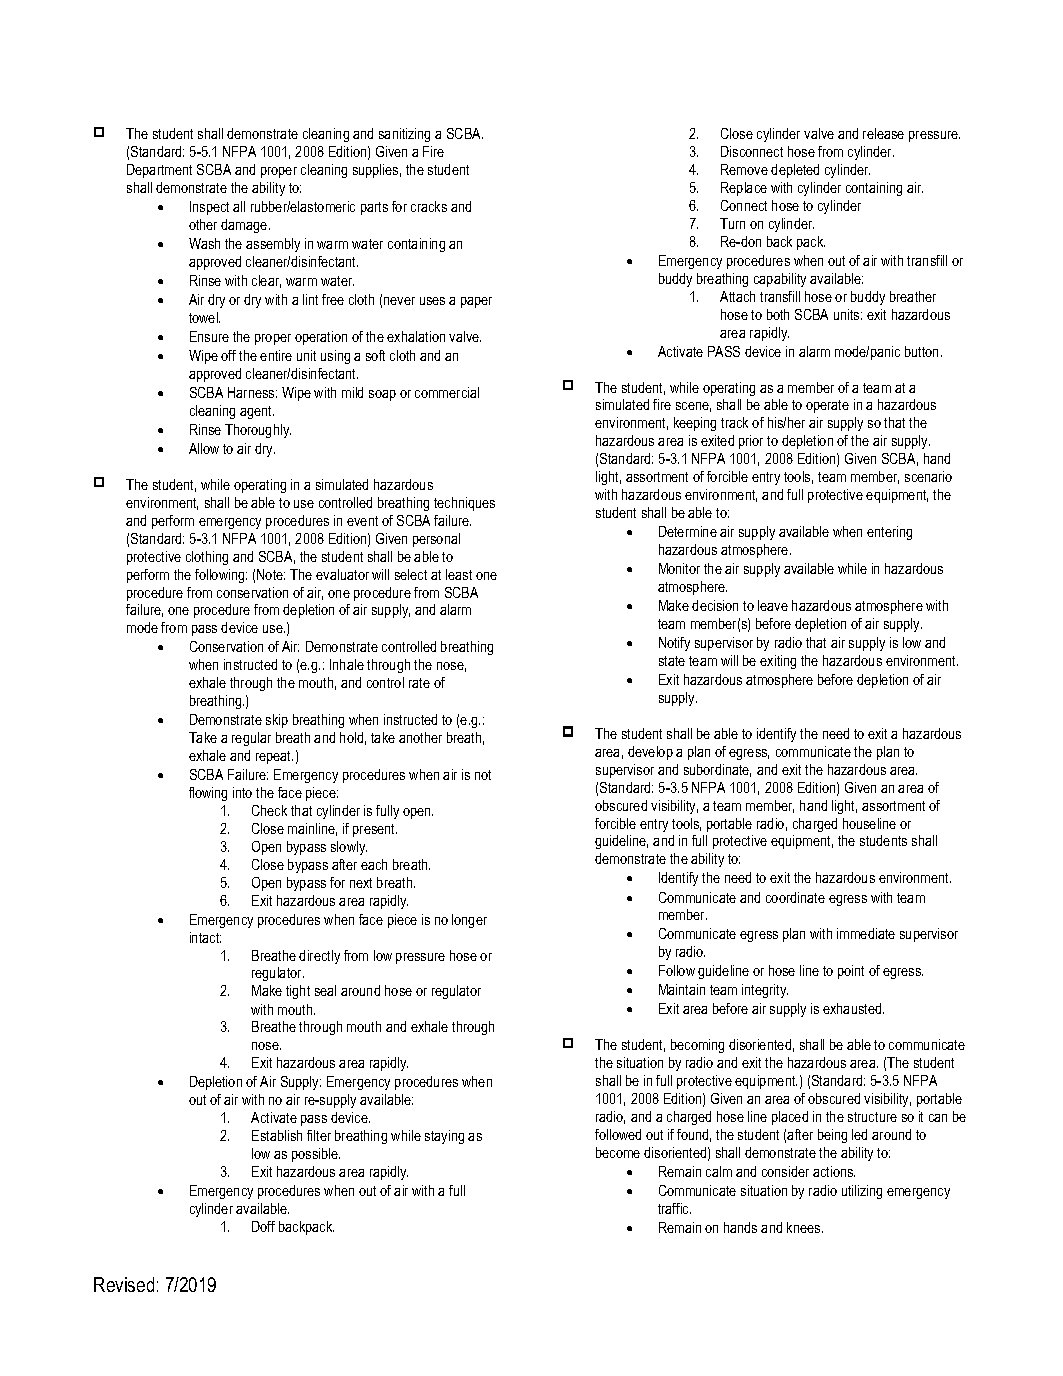 The image size is (1063, 1376). I want to click on traffic, so click(674, 1208).
